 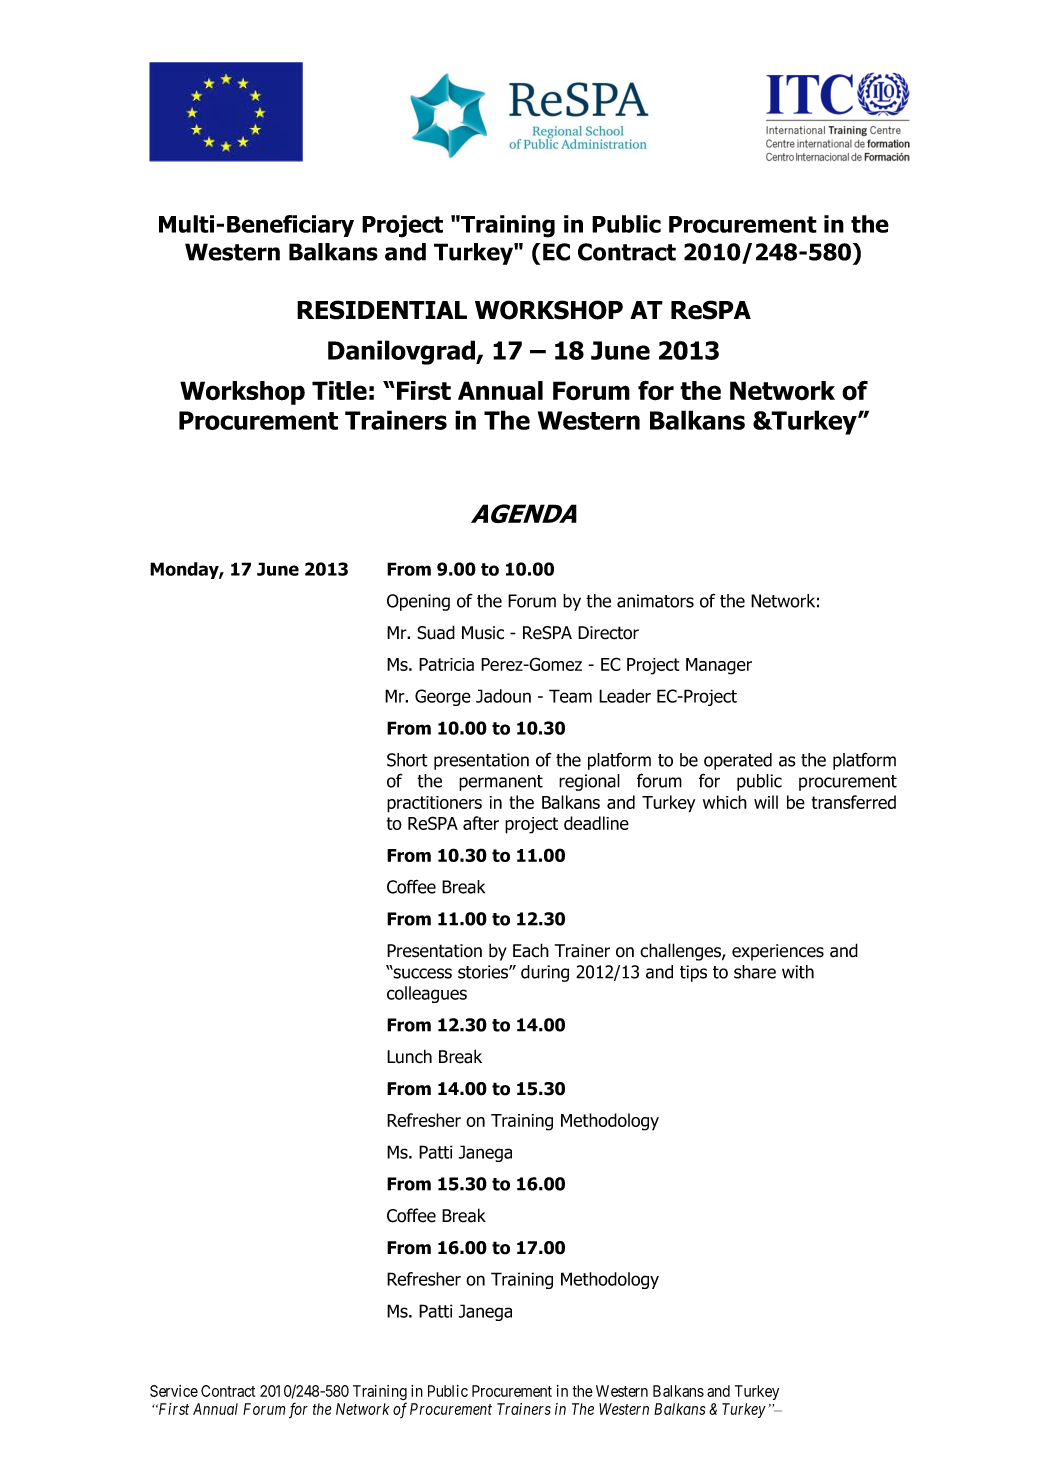 I want to click on animators, so click(x=655, y=601).
